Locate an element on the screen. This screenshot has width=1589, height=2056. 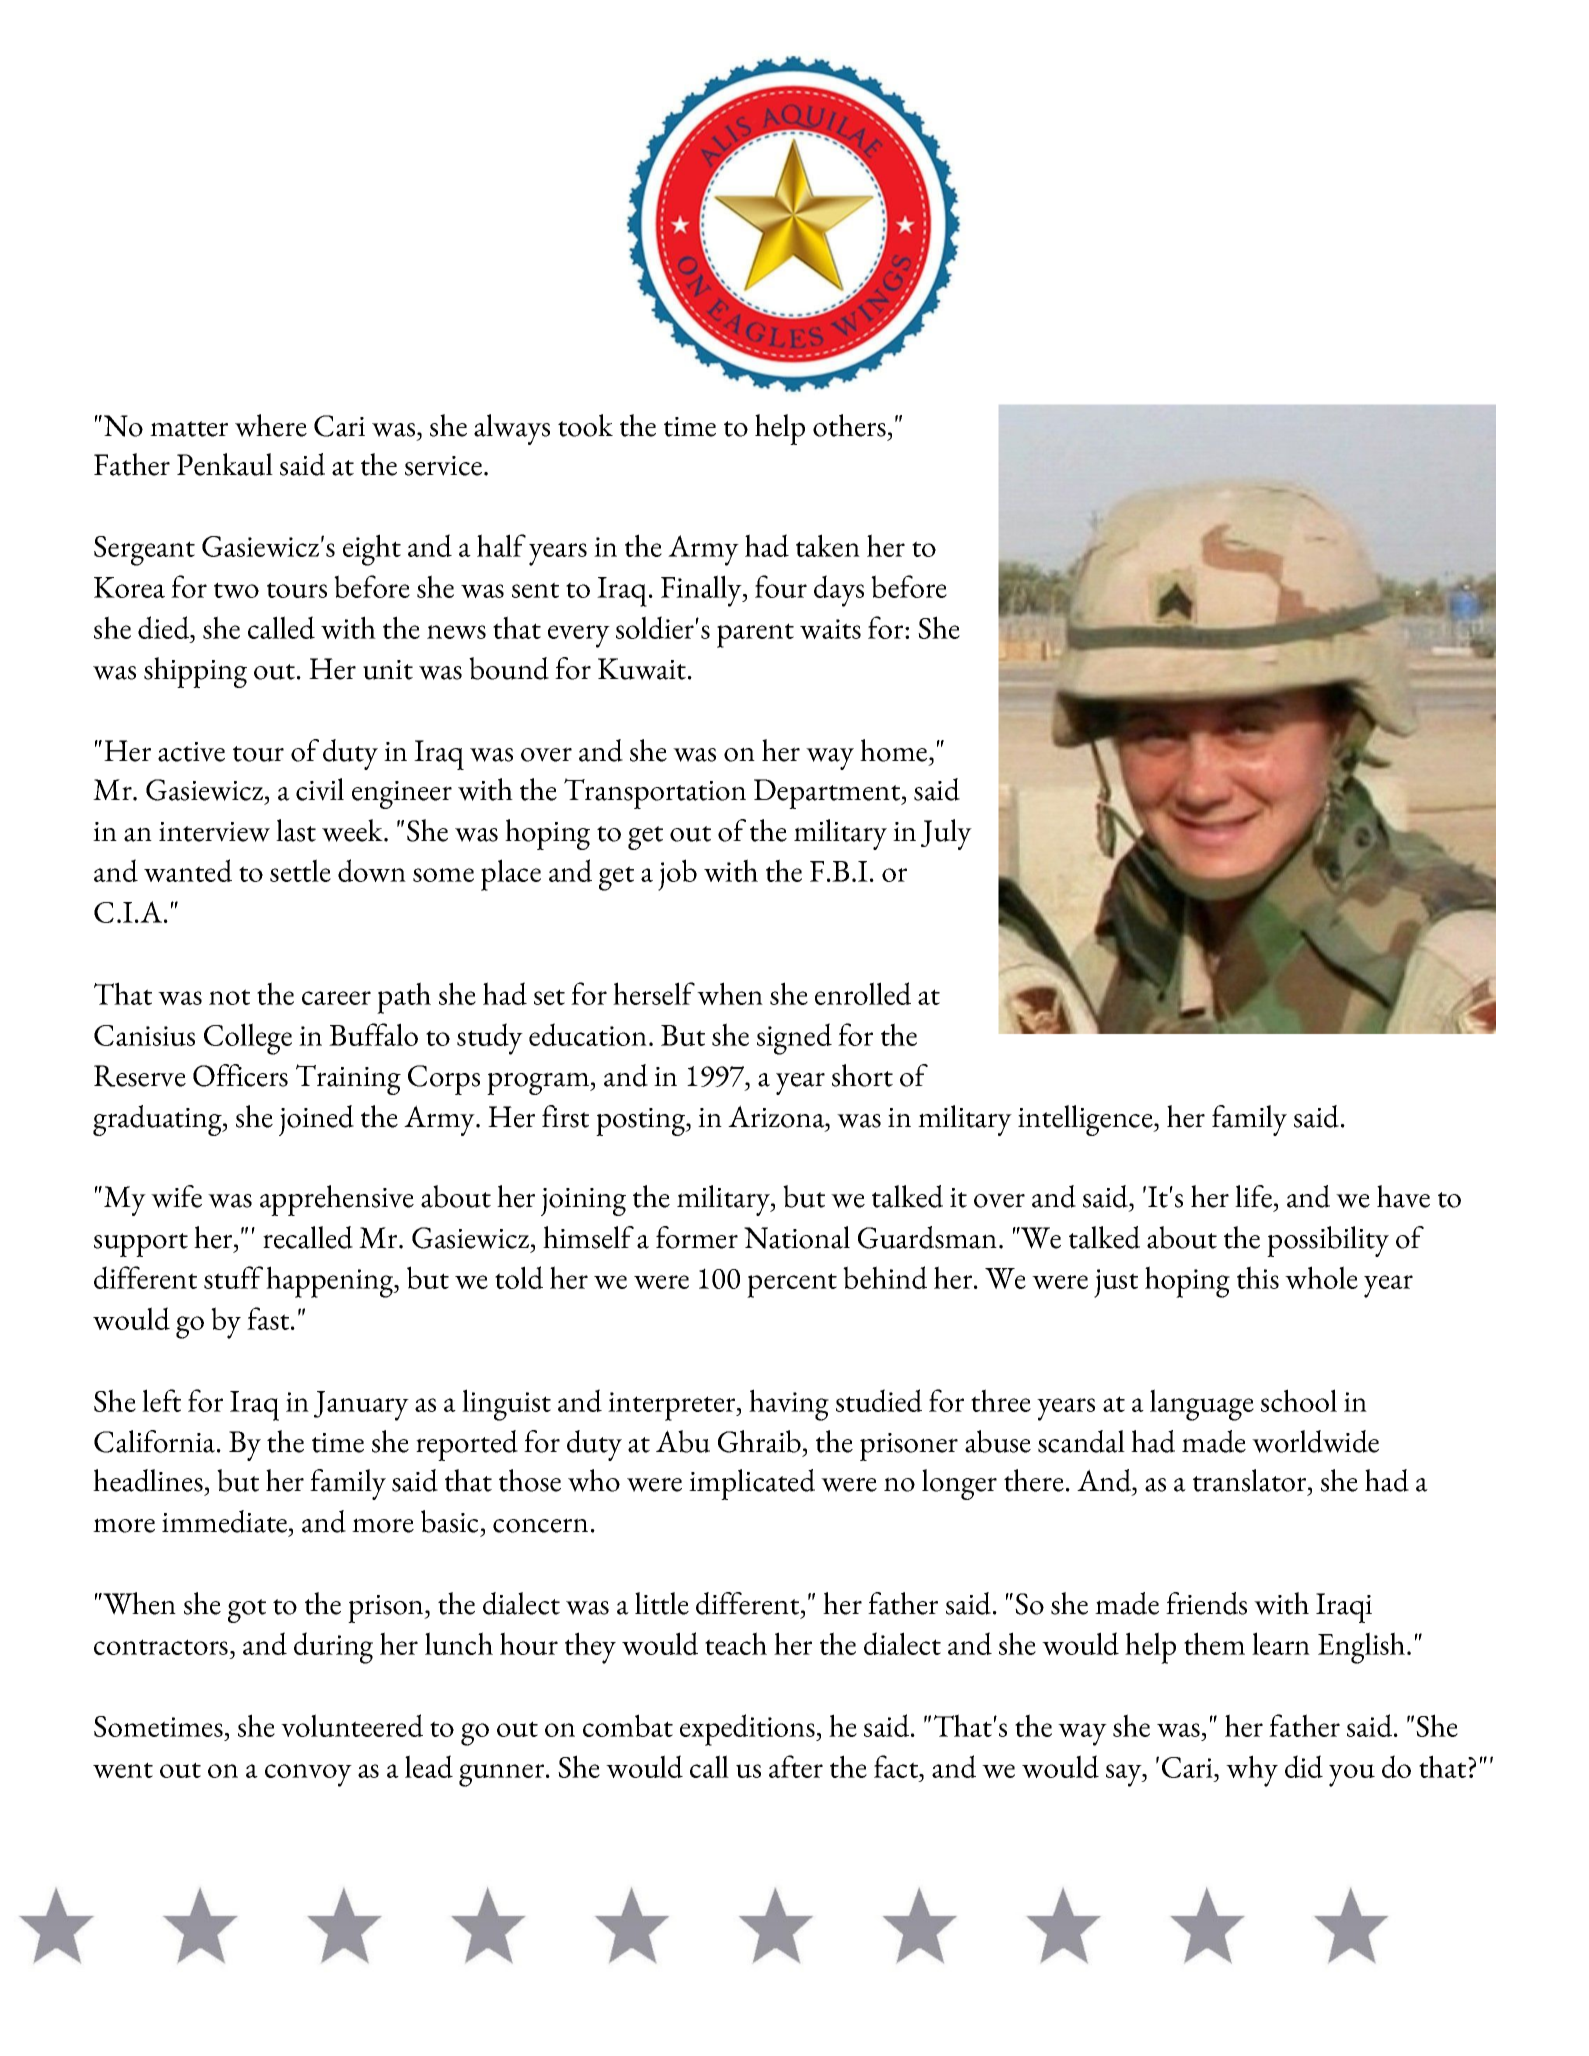
where is located at coordinates (271, 425).
